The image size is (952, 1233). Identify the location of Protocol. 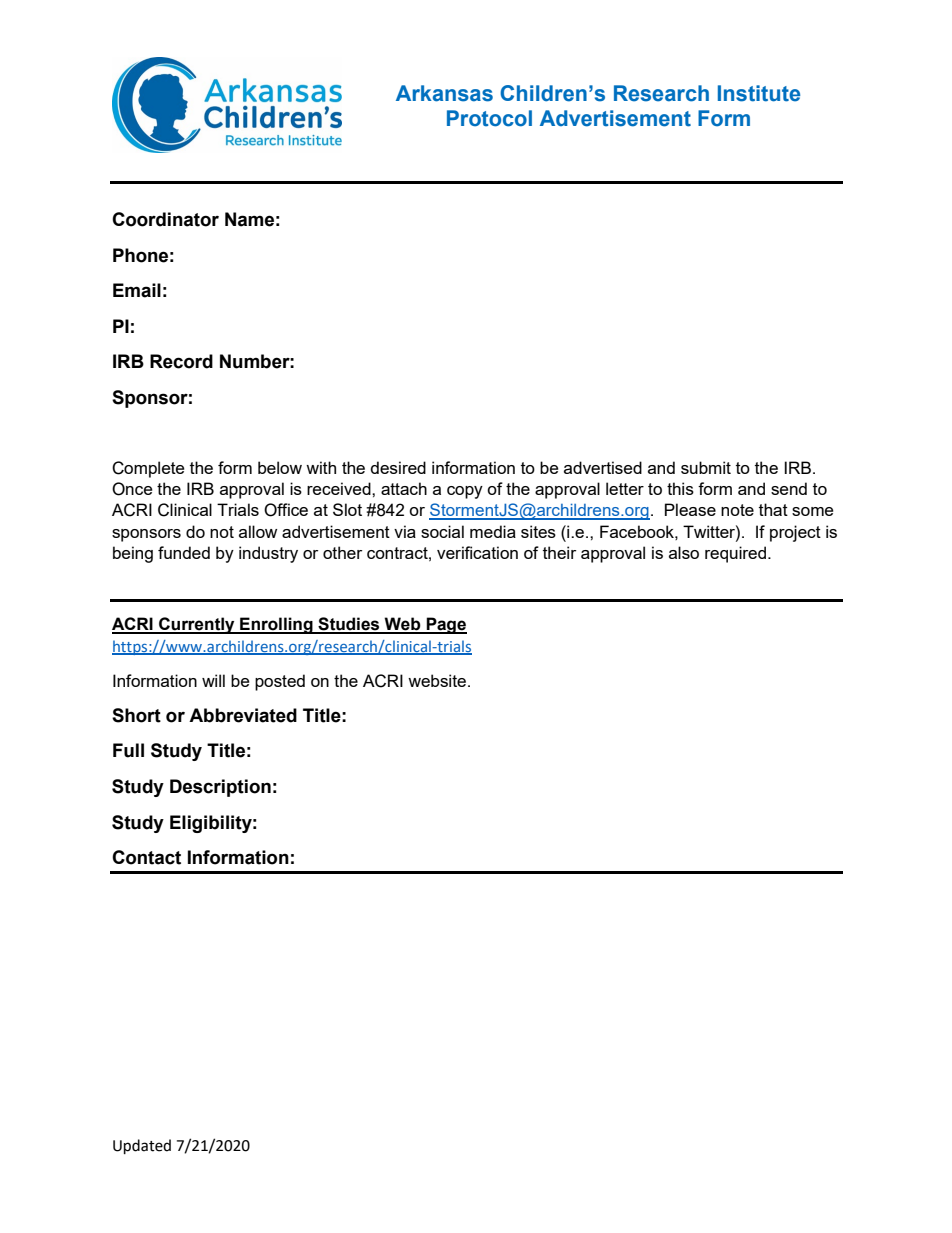
(489, 118).
